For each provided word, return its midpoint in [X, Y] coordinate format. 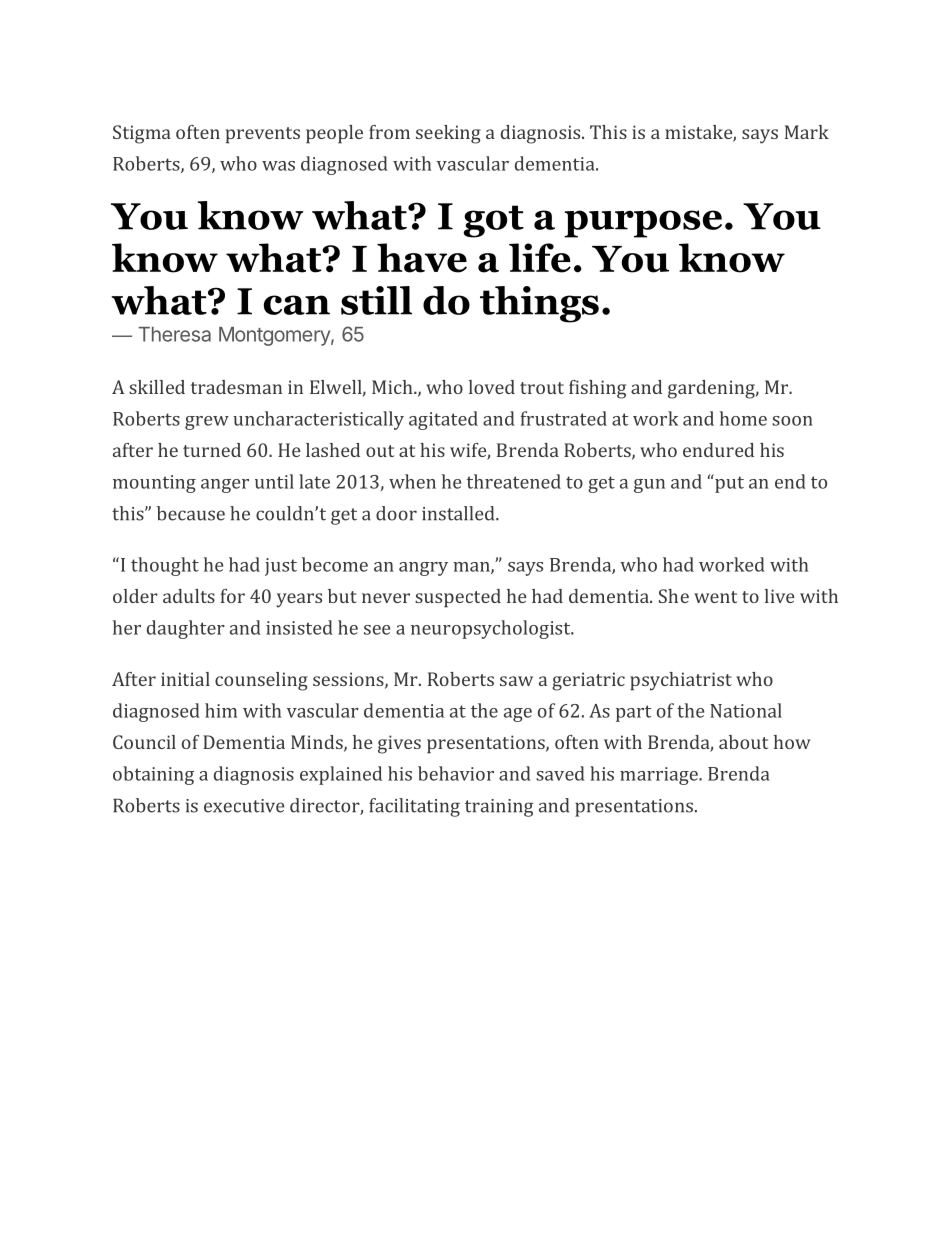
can [297, 305]
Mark [807, 132]
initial [185, 679]
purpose [643, 224]
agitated [443, 420]
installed [459, 513]
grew [207, 423]
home [743, 418]
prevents [262, 135]
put [728, 483]
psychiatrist [681, 681]
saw [516, 681]
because [191, 513]
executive [244, 806]
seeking [448, 134]
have [422, 258]
